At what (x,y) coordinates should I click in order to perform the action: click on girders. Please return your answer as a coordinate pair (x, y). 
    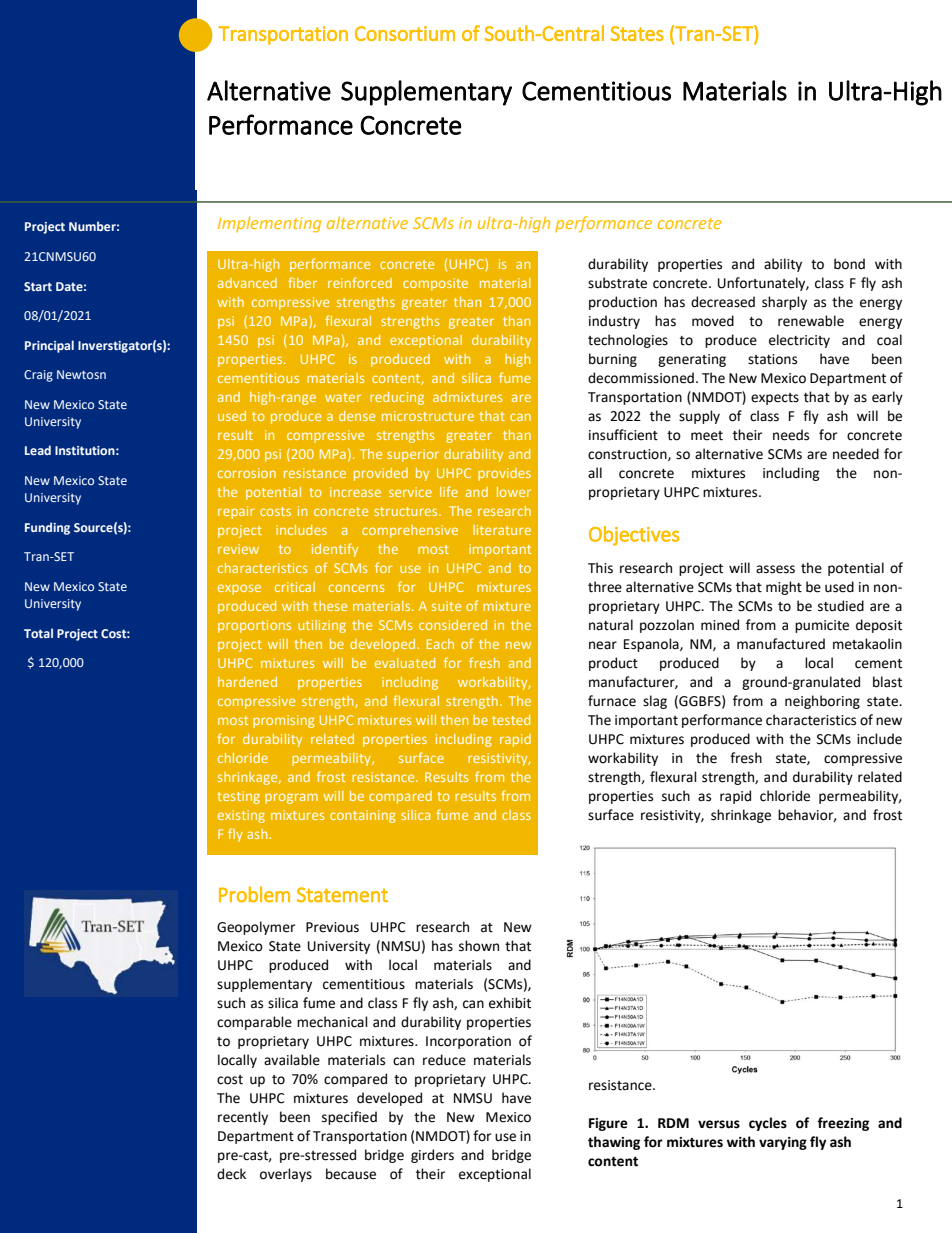
    Looking at the image, I should click on (432, 1156).
